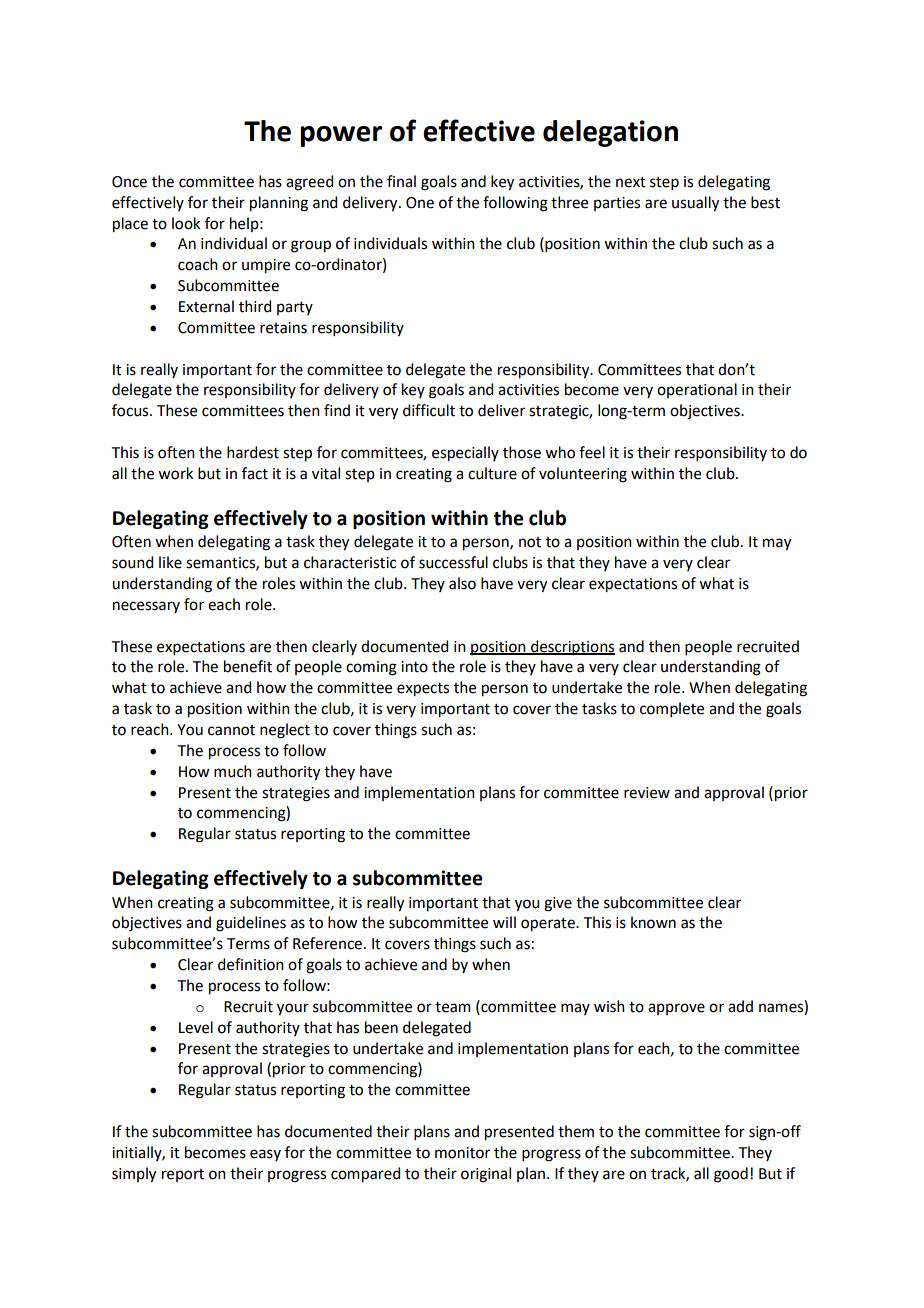  What do you see at coordinates (401, 181) in the page?
I see `final` at bounding box center [401, 181].
